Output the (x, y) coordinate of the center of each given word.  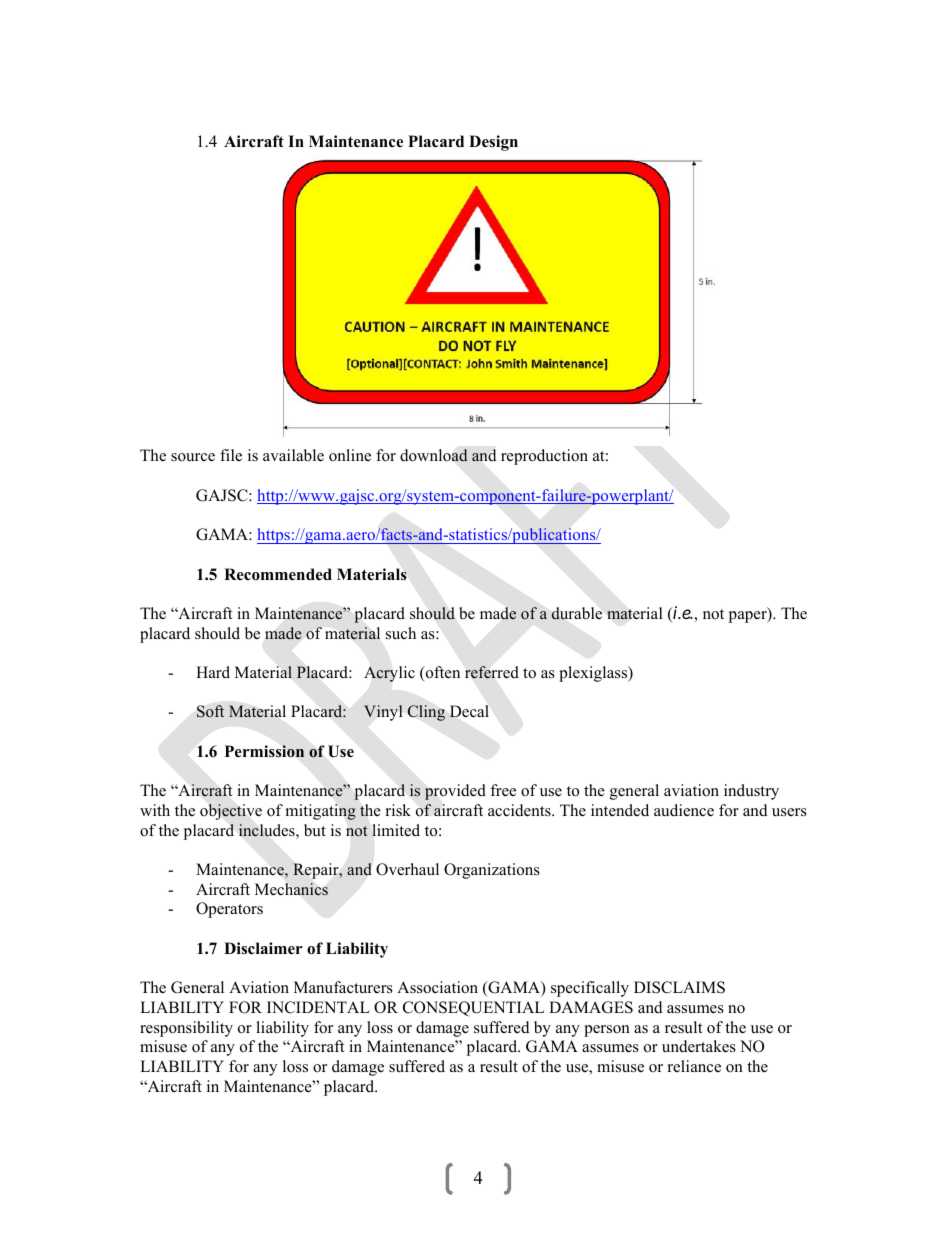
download (434, 455)
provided (455, 792)
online (350, 455)
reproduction (544, 457)
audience (684, 810)
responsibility (186, 1029)
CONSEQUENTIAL (473, 1009)
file (231, 455)
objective (231, 812)
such (401, 633)
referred (492, 672)
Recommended (278, 574)
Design (493, 143)
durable (576, 613)
